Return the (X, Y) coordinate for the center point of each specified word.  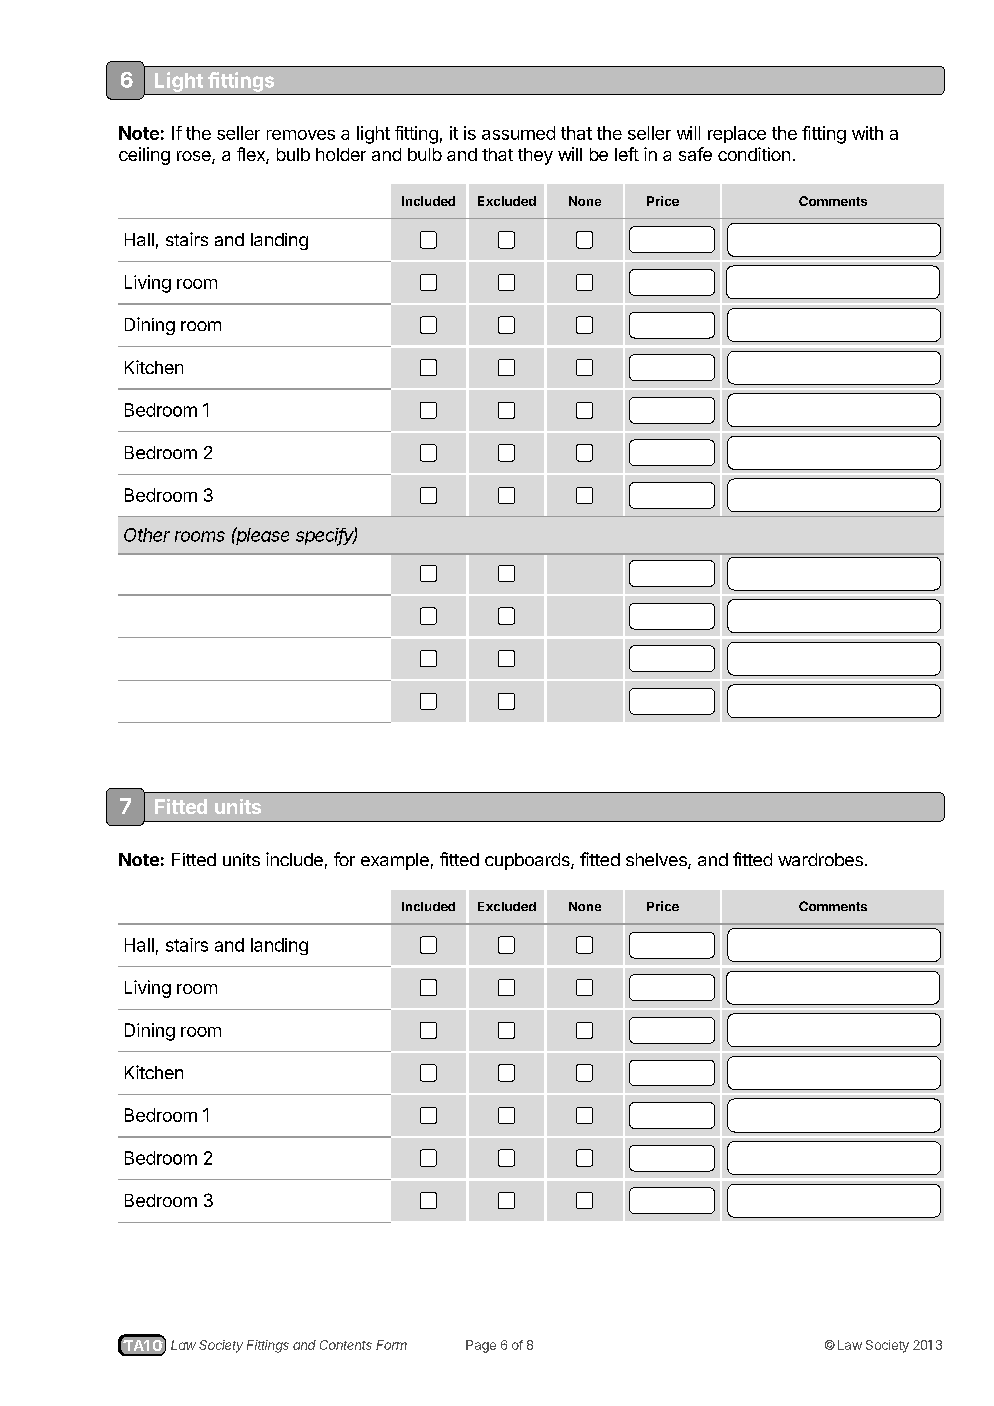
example (395, 861)
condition (754, 154)
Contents (346, 1345)
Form (391, 1345)
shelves (657, 861)
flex (252, 155)
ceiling (144, 156)
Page (481, 1346)
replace (737, 134)
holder (341, 154)
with (867, 133)
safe (695, 154)
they (535, 156)
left (627, 154)
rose (195, 157)
